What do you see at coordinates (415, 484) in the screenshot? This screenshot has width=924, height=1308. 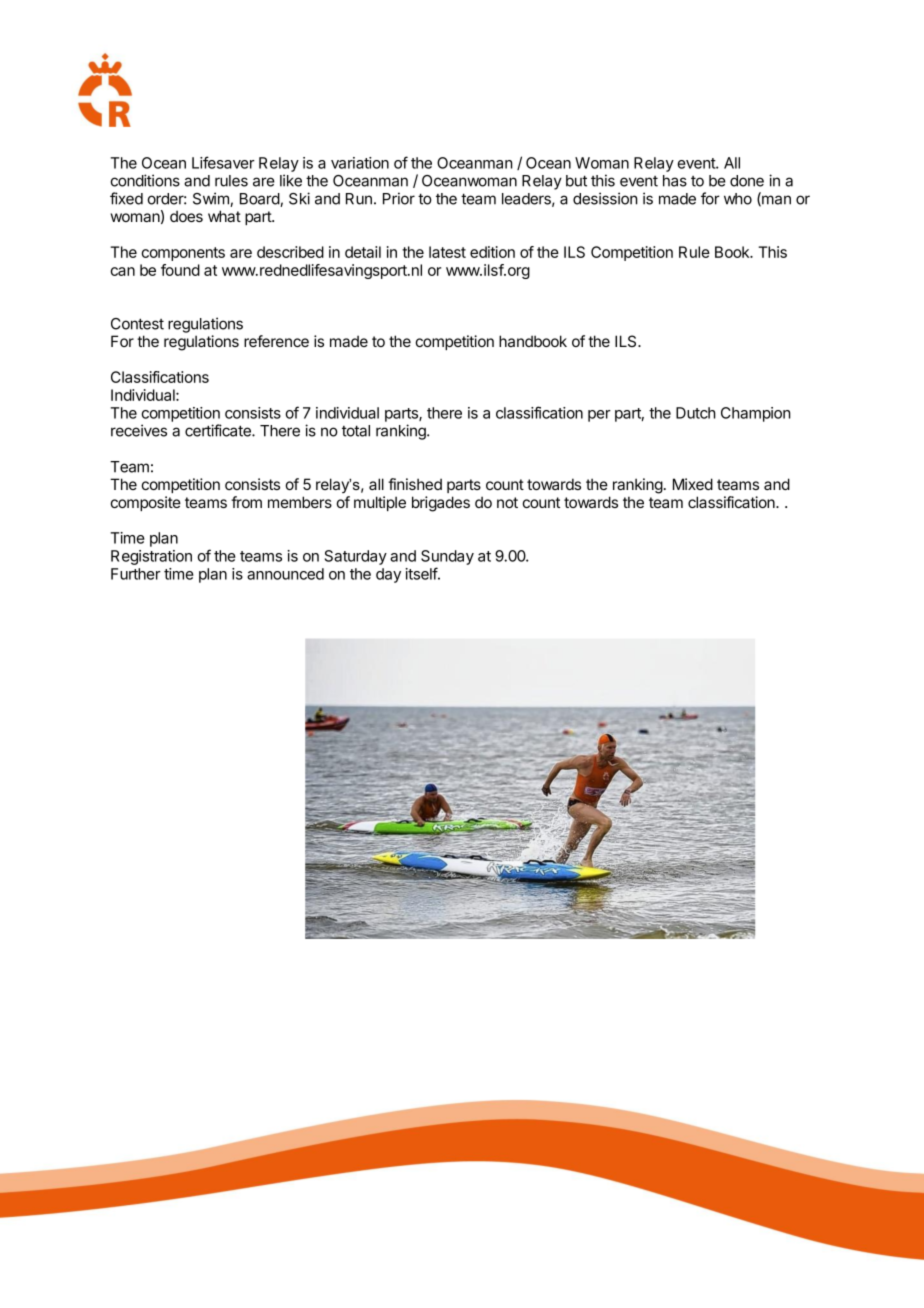 I see `finished` at bounding box center [415, 484].
